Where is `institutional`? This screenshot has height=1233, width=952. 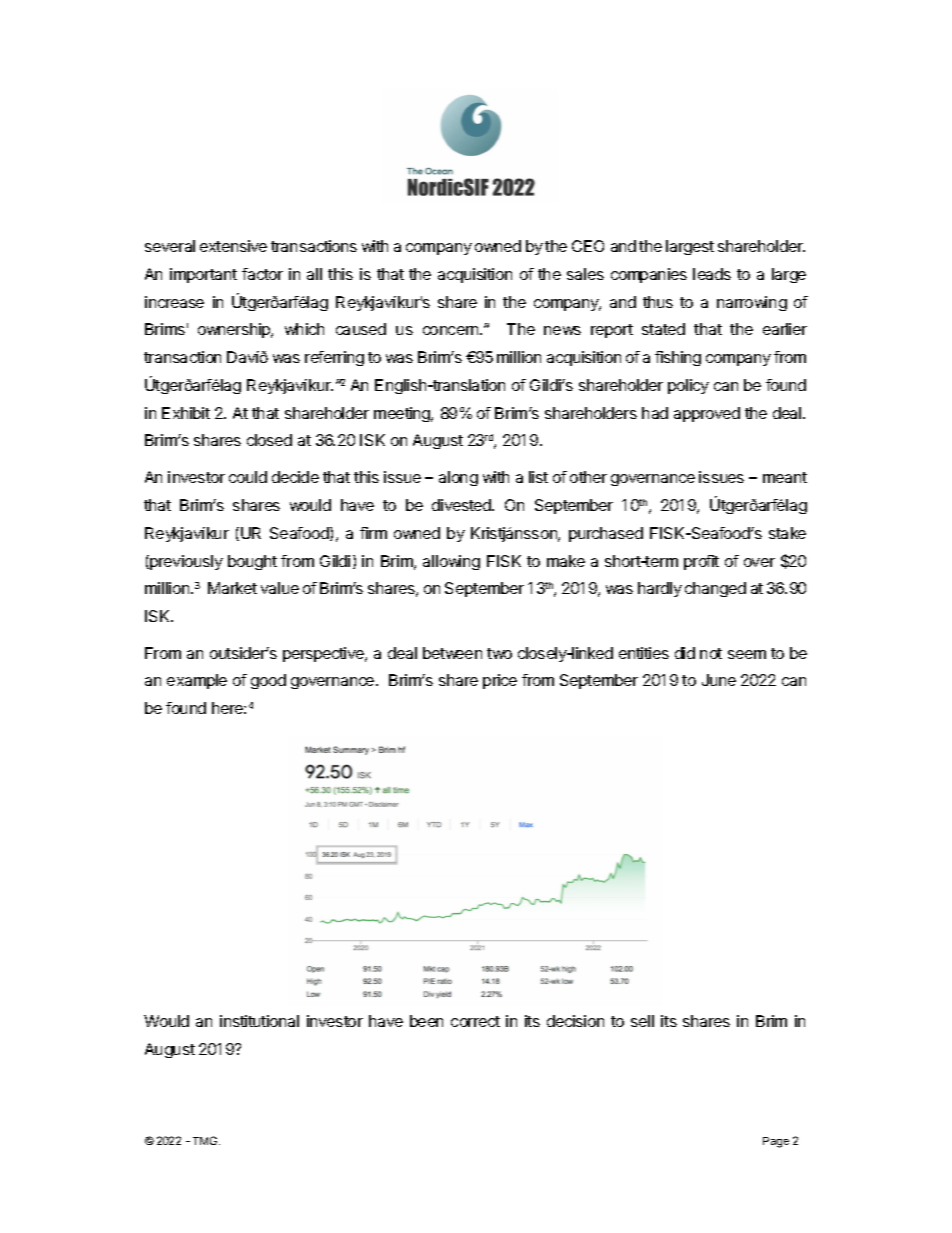 institutional is located at coordinates (259, 1021).
